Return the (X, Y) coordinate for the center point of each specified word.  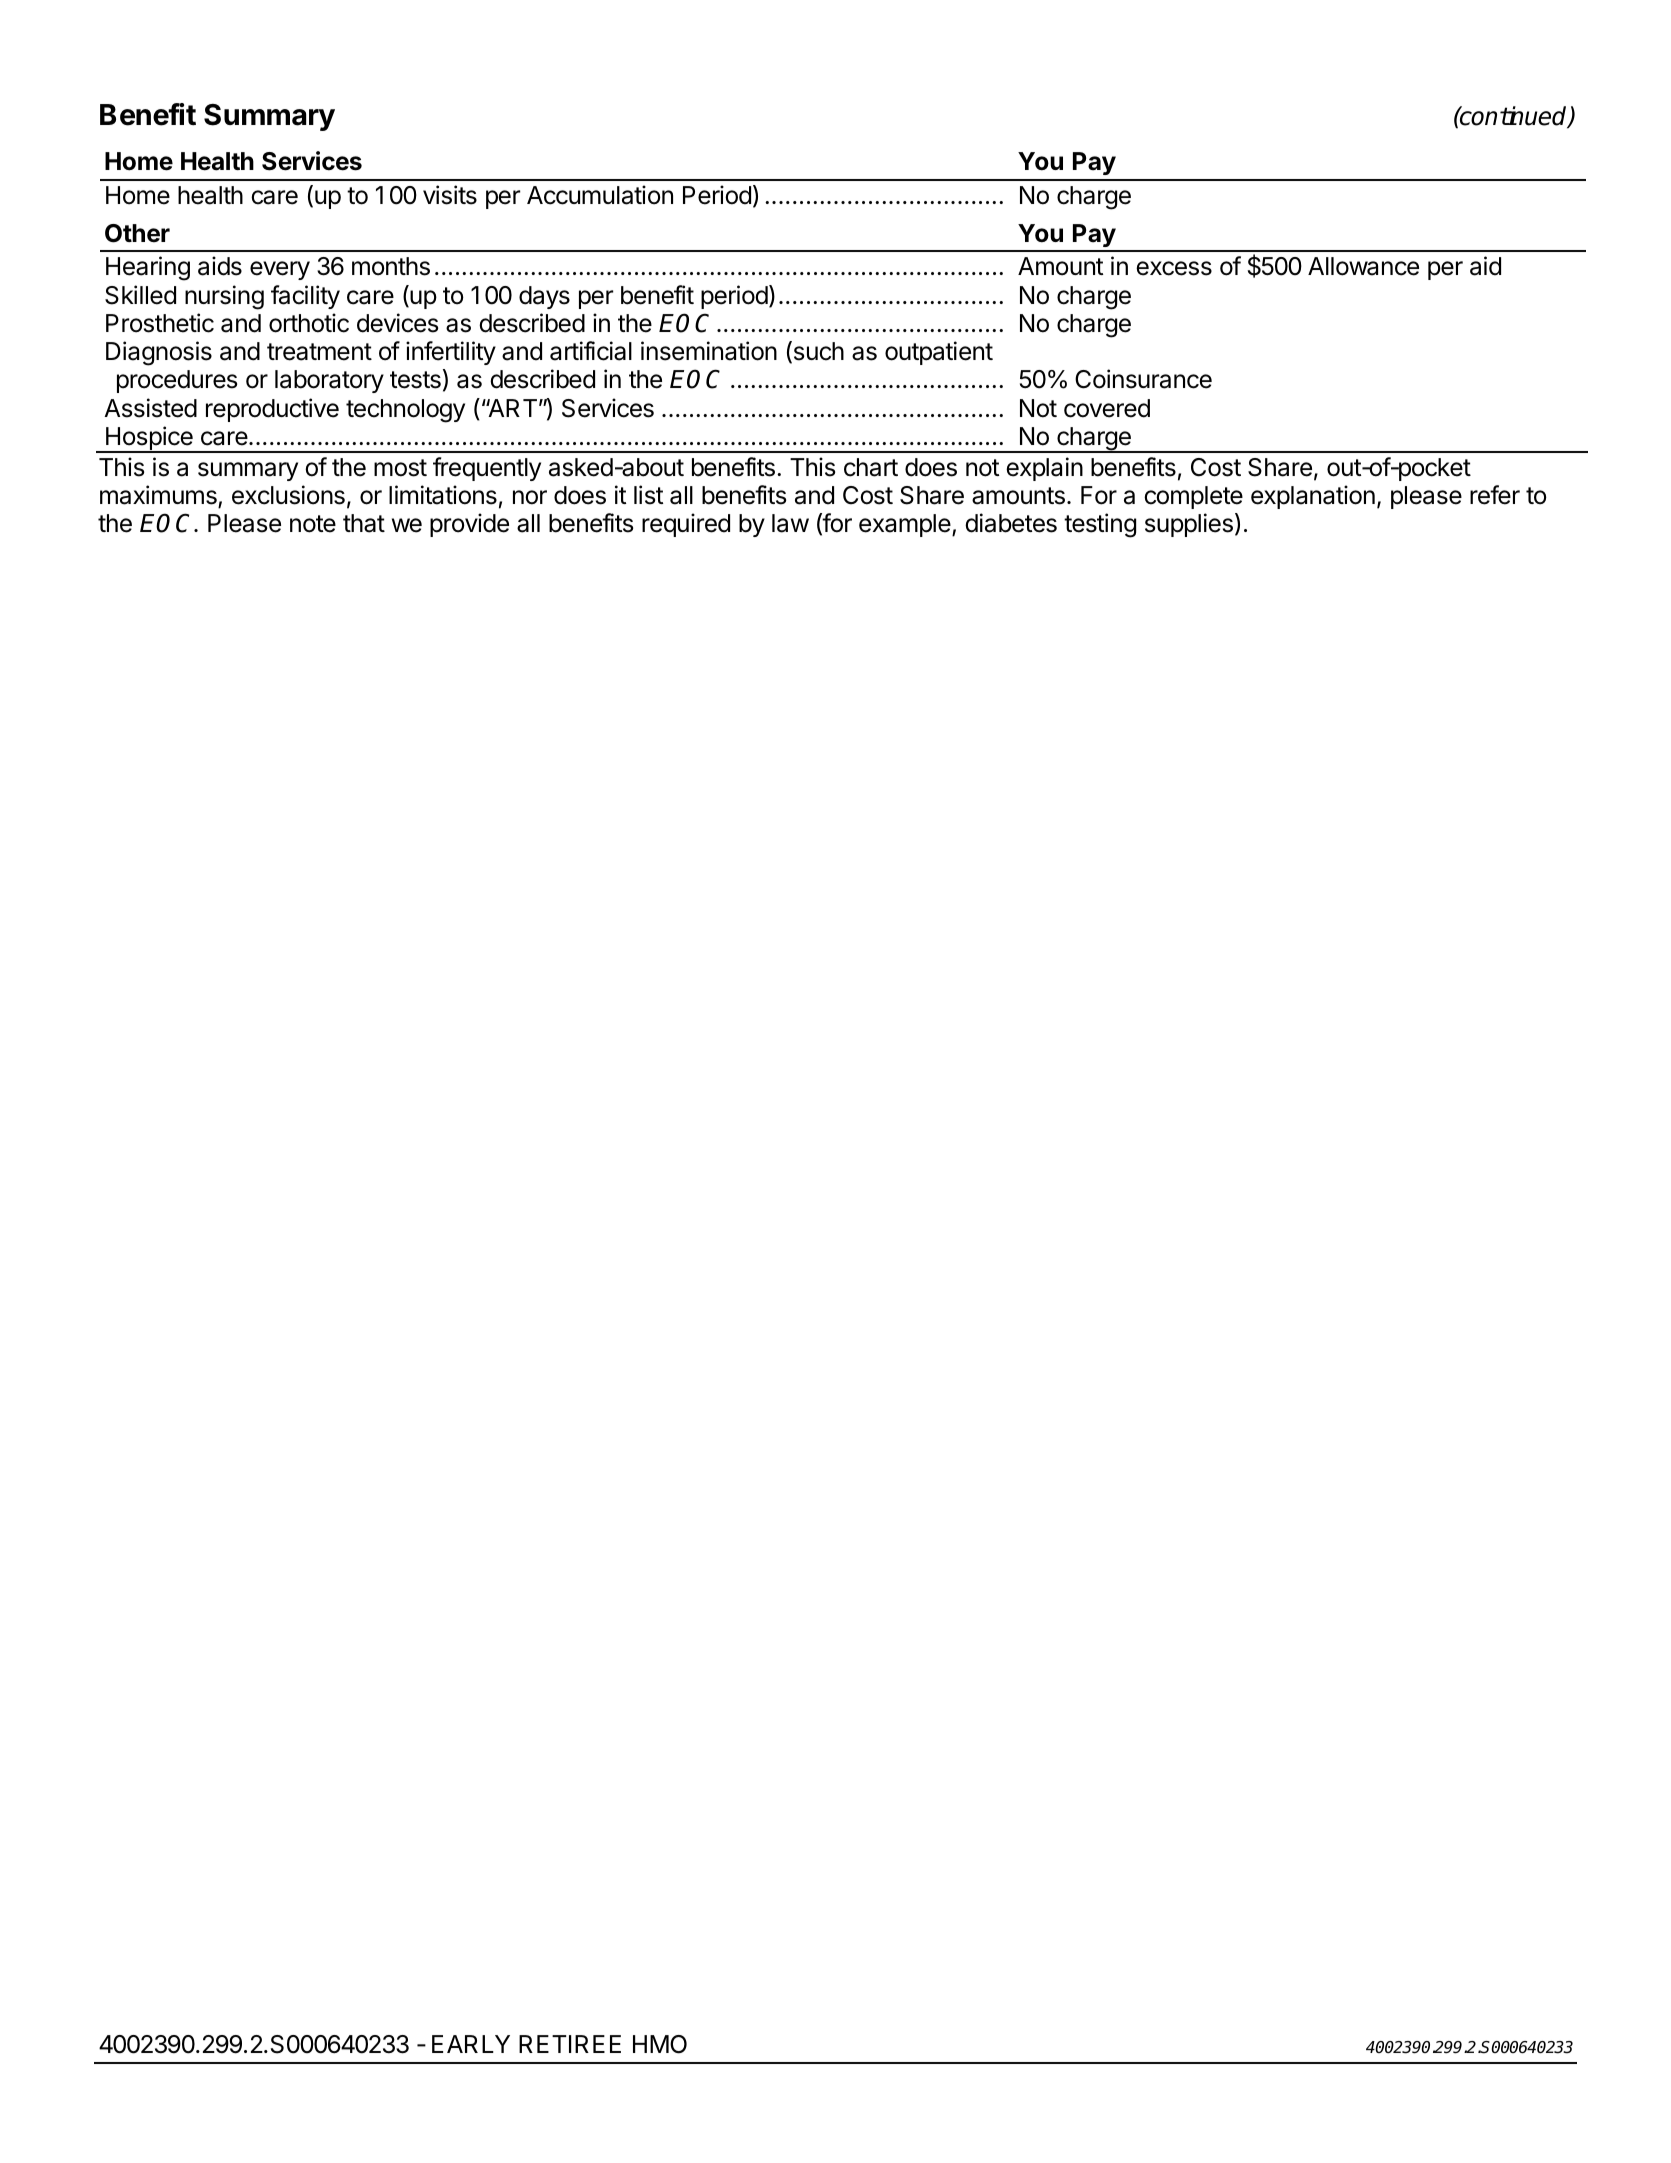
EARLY (471, 2044)
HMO (660, 2044)
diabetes (1011, 523)
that (364, 523)
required (686, 525)
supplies (1189, 525)
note (313, 524)
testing (1100, 525)
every (280, 270)
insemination (709, 351)
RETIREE (570, 2044)
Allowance (1363, 266)
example (906, 525)
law (790, 523)
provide (469, 525)
